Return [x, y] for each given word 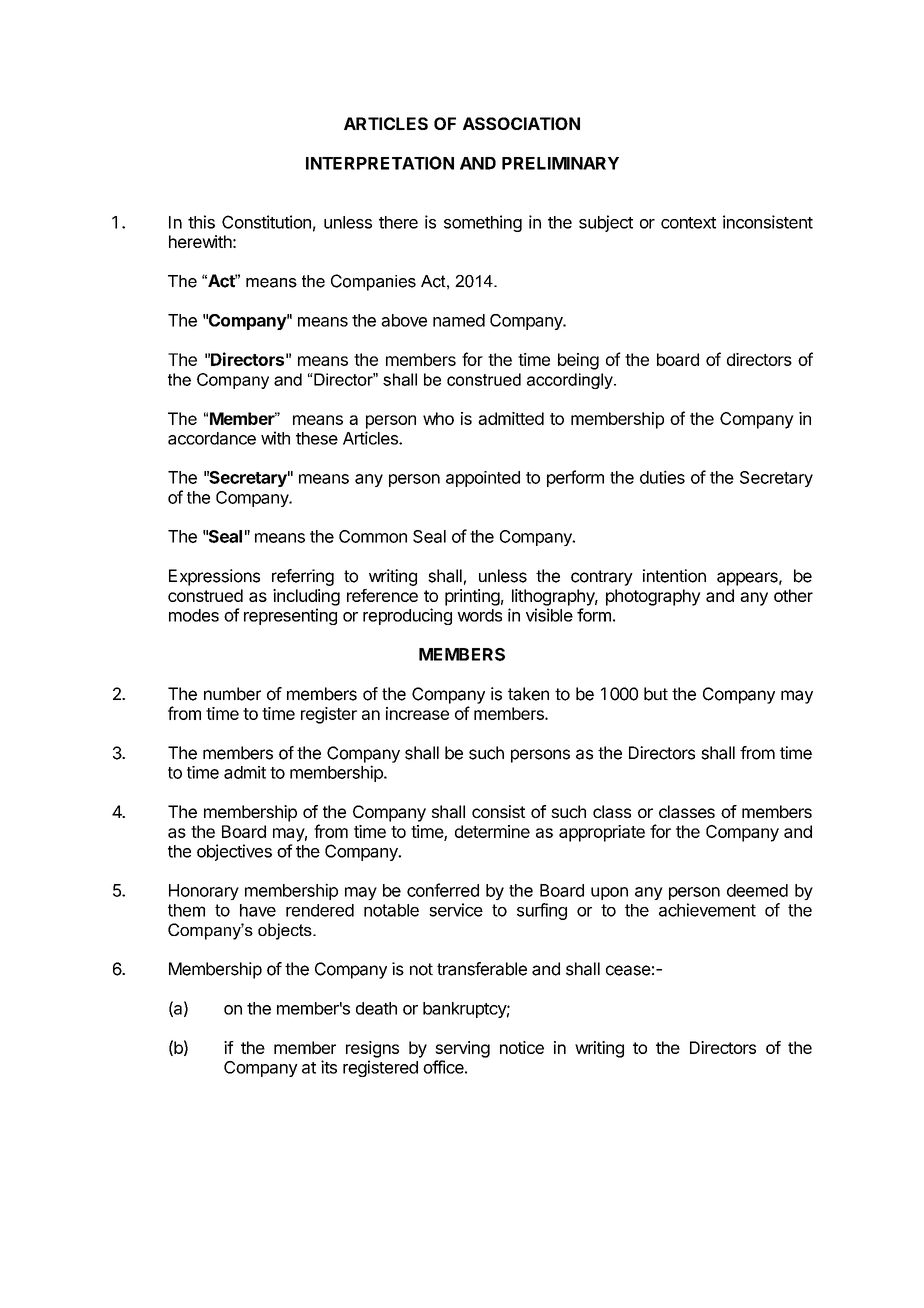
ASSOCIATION [521, 123]
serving [462, 1049]
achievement [707, 910]
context [688, 223]
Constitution [266, 222]
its [329, 1067]
